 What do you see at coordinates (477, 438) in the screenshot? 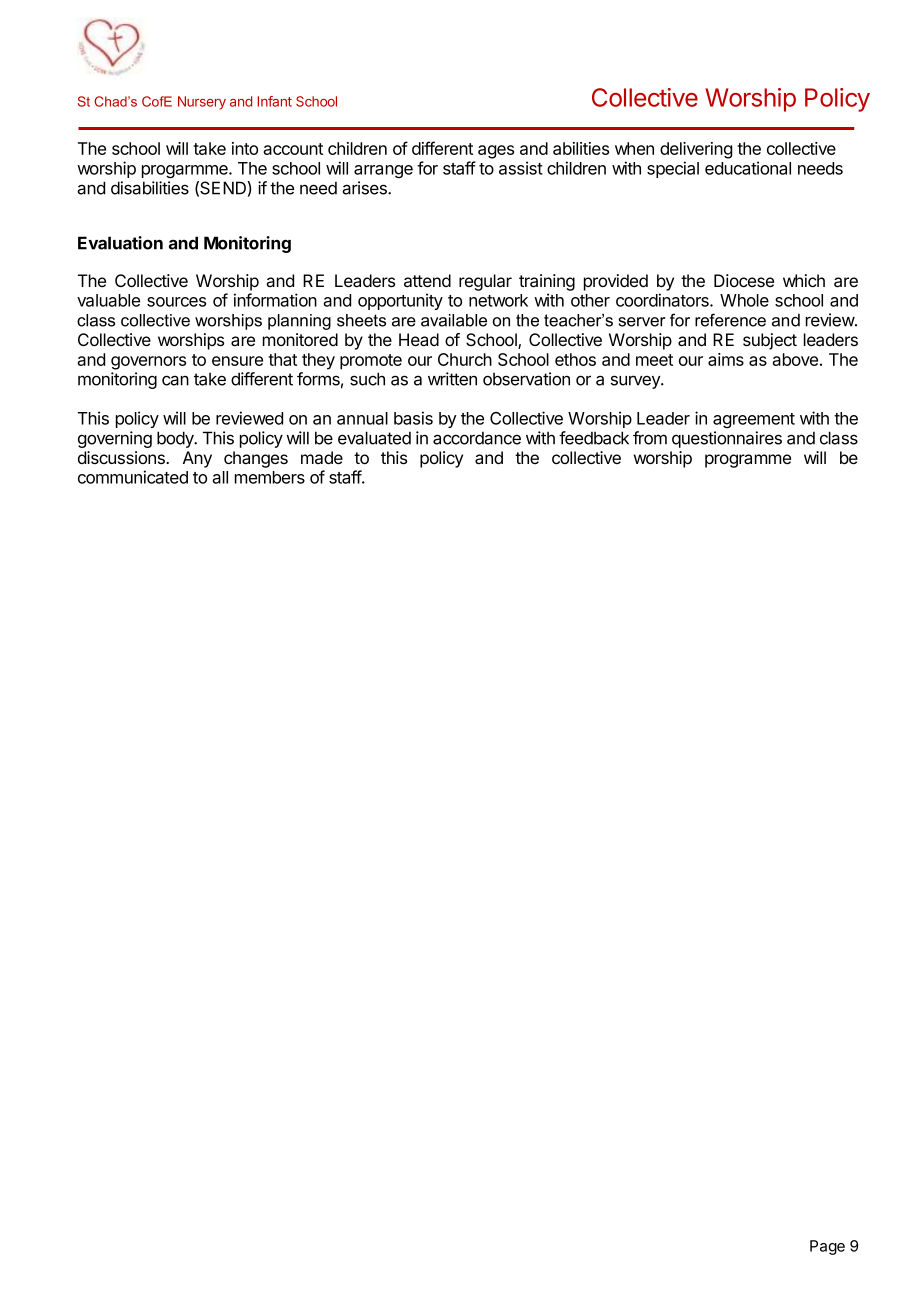
I see `accordance` at bounding box center [477, 438].
